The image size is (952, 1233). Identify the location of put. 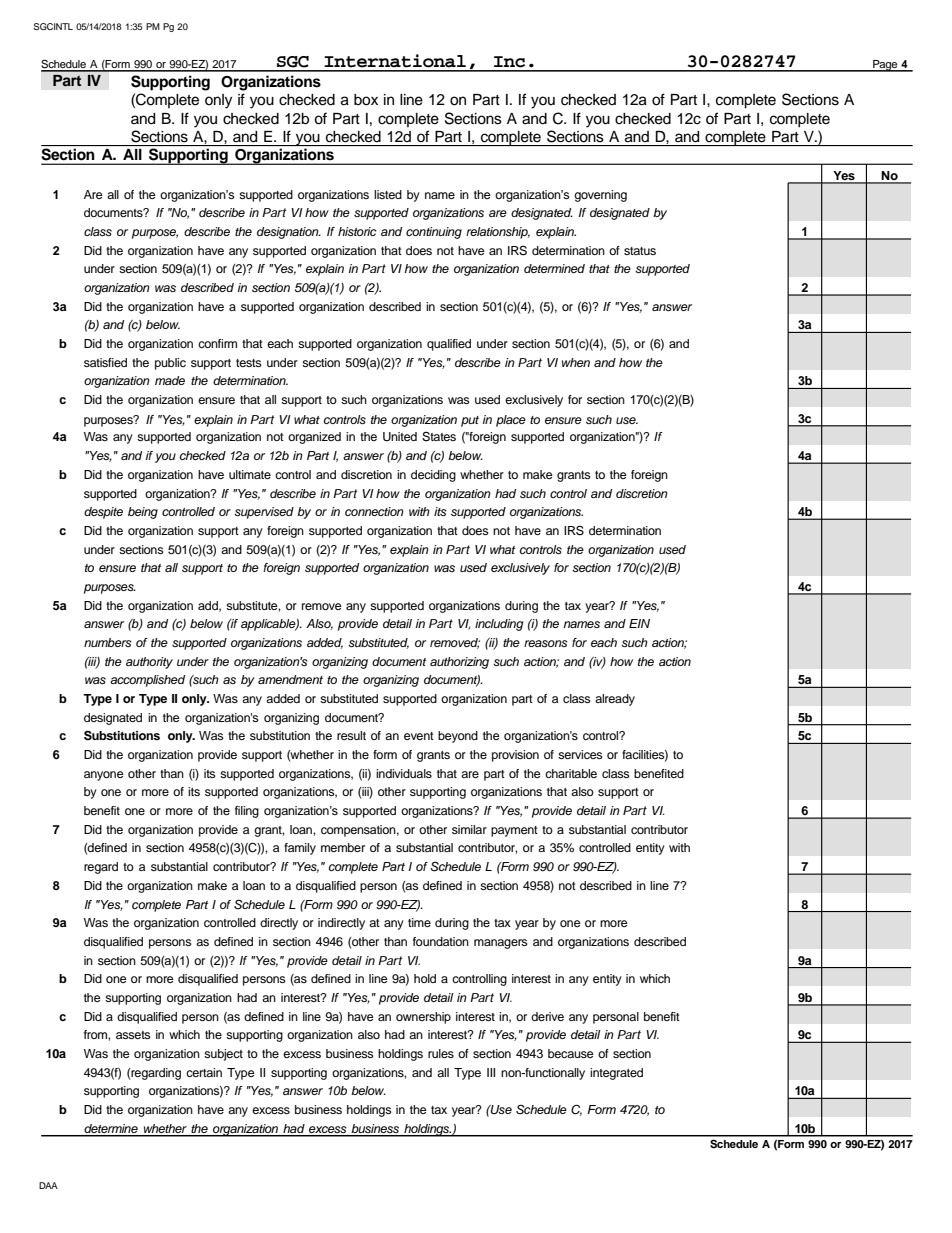
(470, 421).
